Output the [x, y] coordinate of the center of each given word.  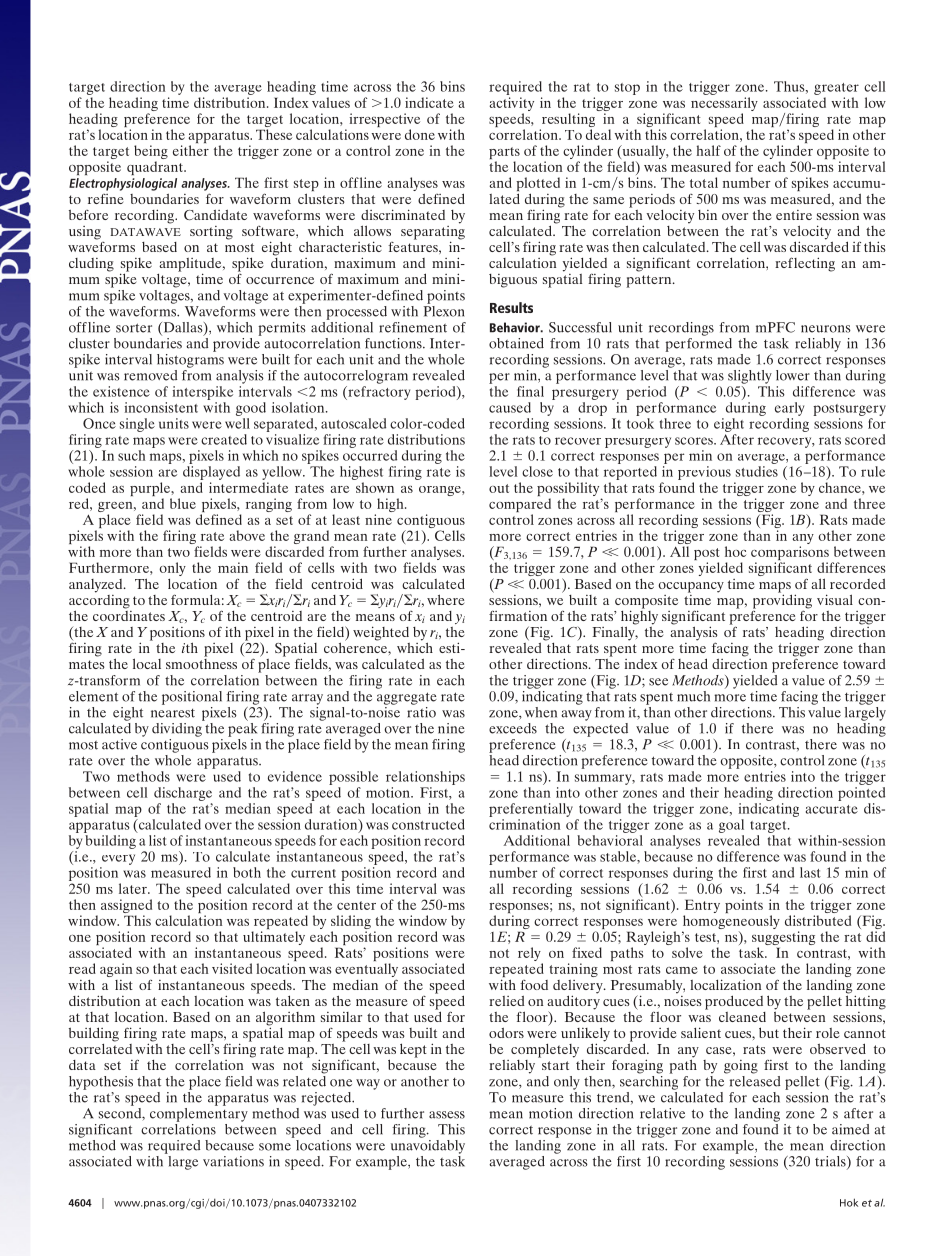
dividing [178, 728]
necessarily [724, 105]
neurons [826, 329]
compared [520, 506]
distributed [818, 920]
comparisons [790, 554]
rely [530, 955]
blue [183, 503]
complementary [199, 1113]
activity [511, 105]
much [693, 696]
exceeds [513, 728]
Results [511, 307]
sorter [134, 328]
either [191, 150]
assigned [126, 907]
